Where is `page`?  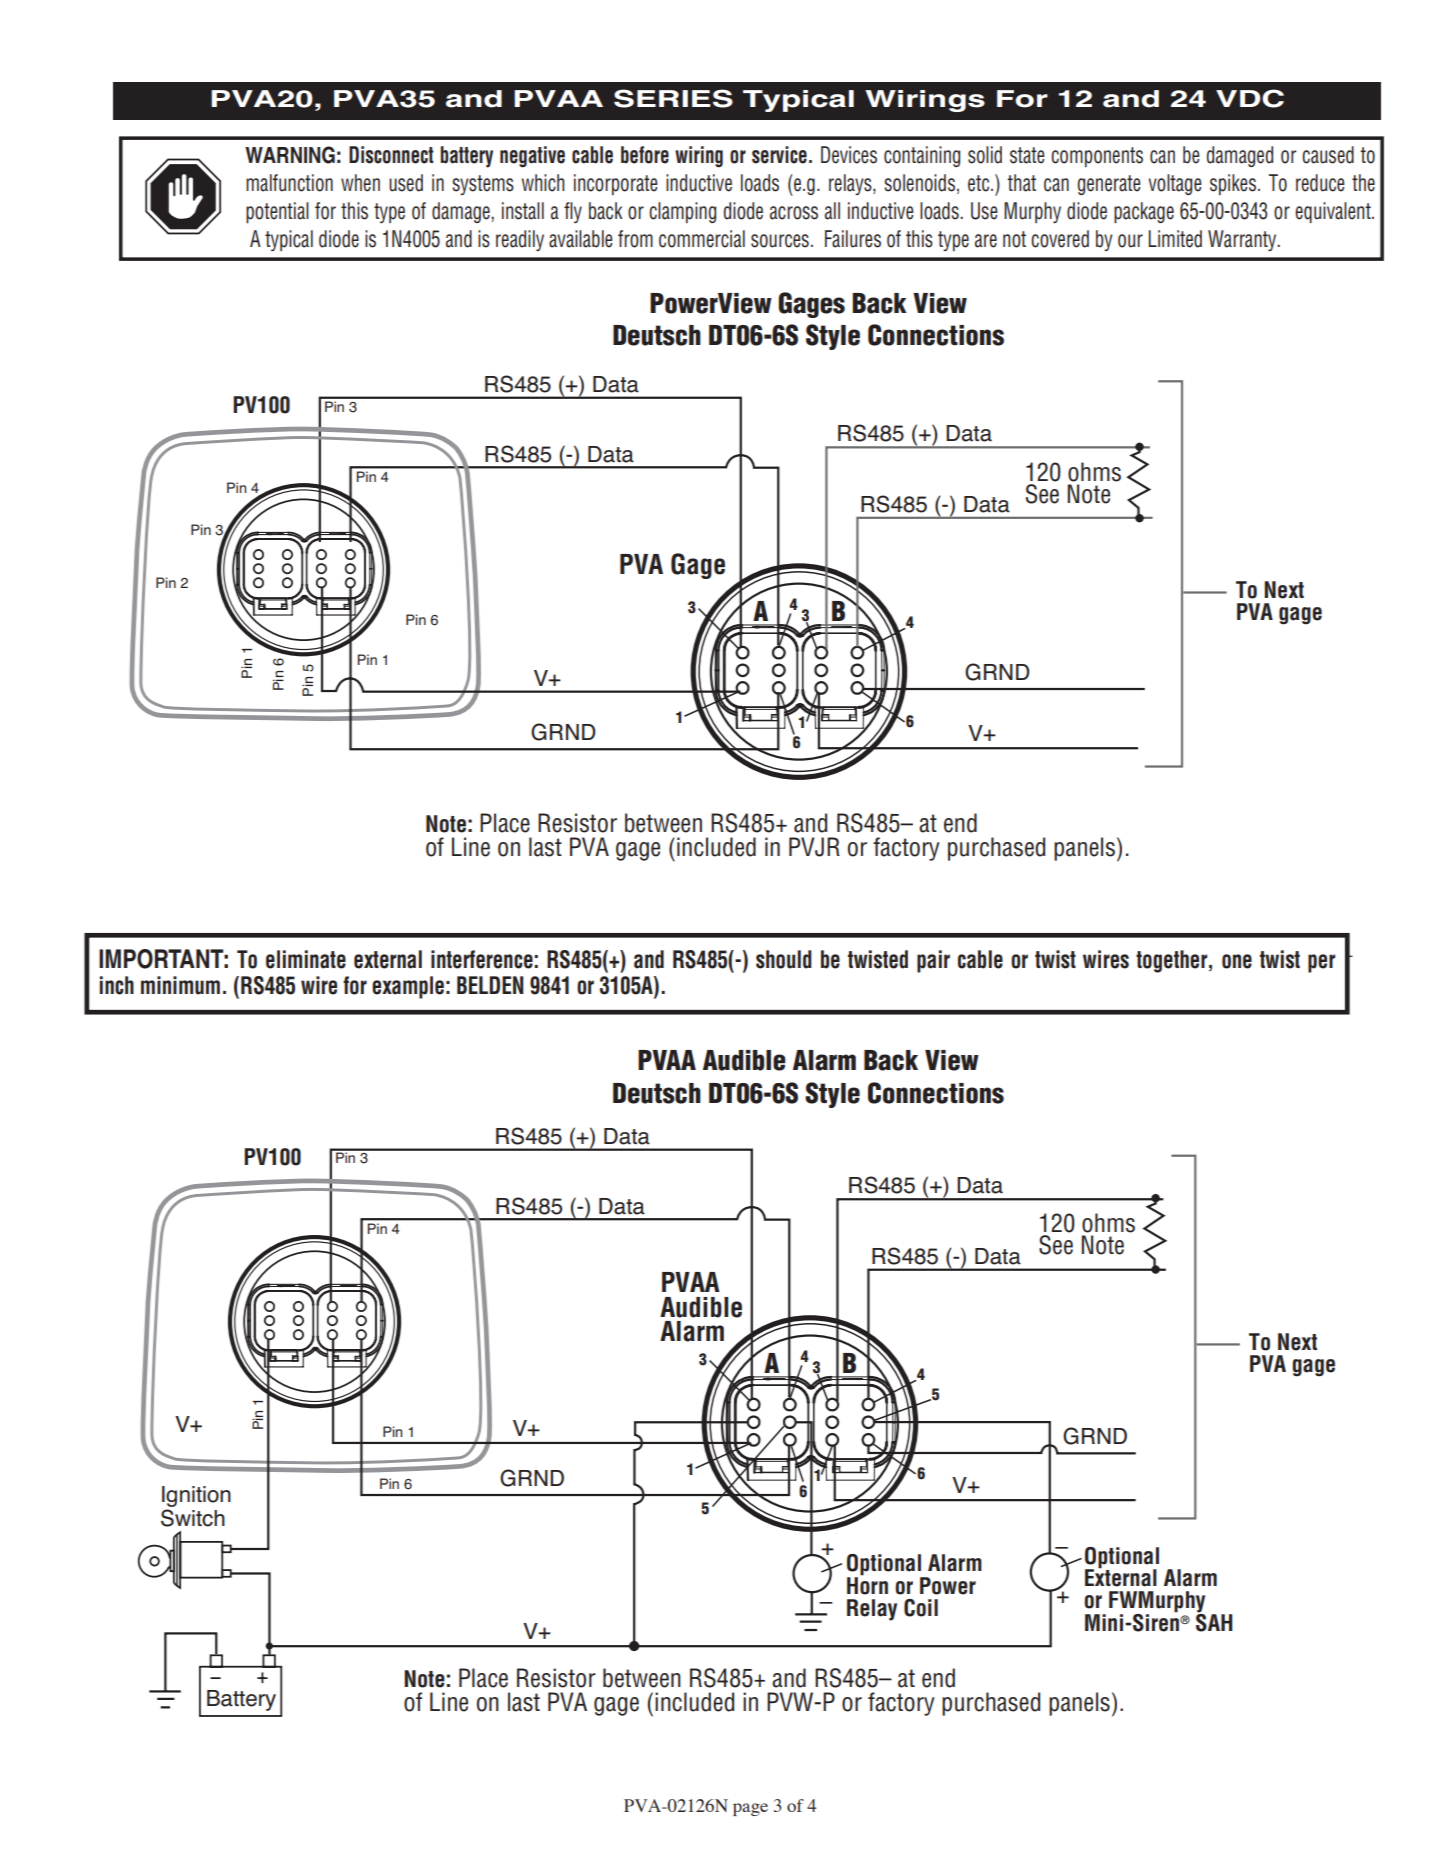 page is located at coordinates (750, 1809).
